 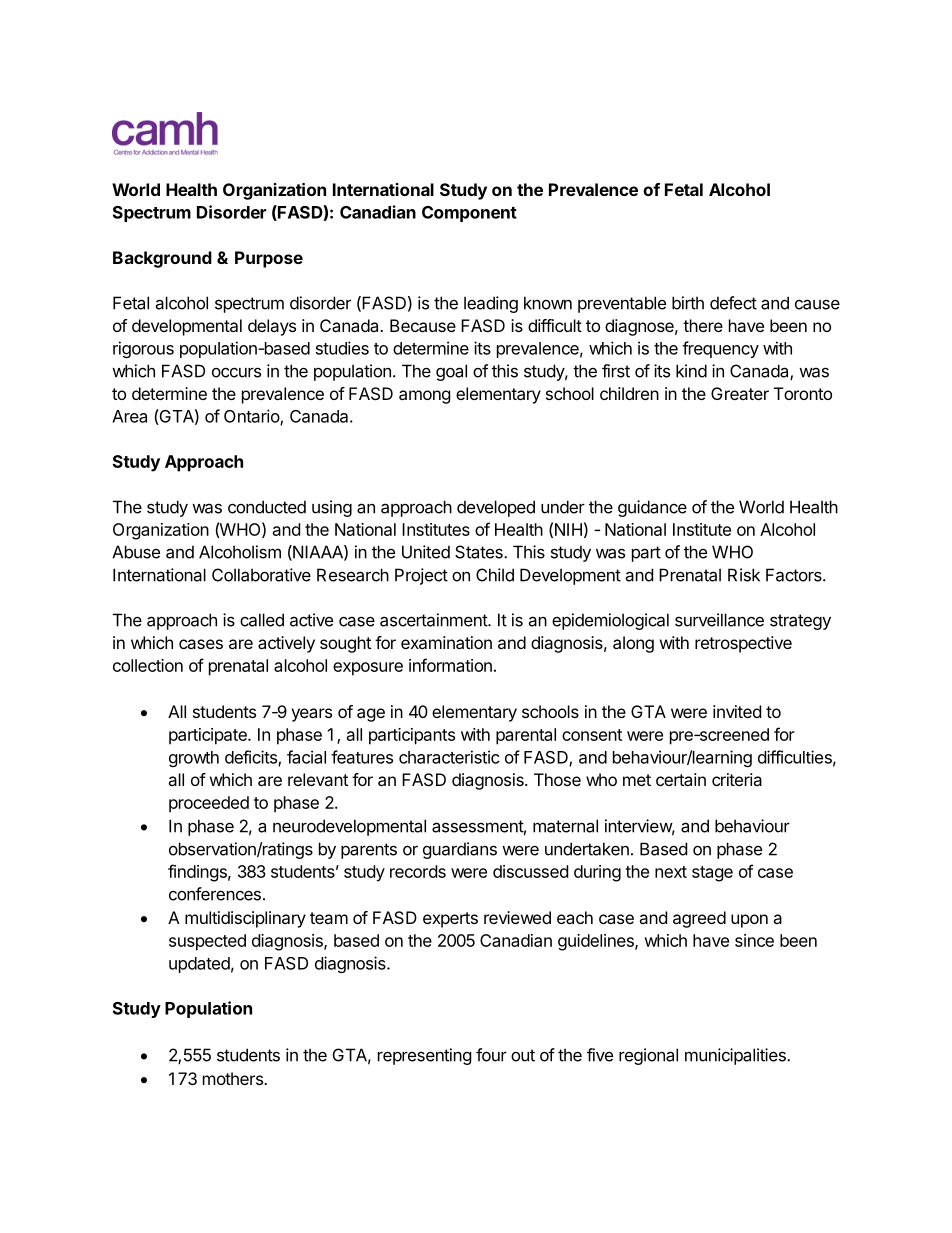 What do you see at coordinates (743, 644) in the document?
I see `retrospective` at bounding box center [743, 644].
